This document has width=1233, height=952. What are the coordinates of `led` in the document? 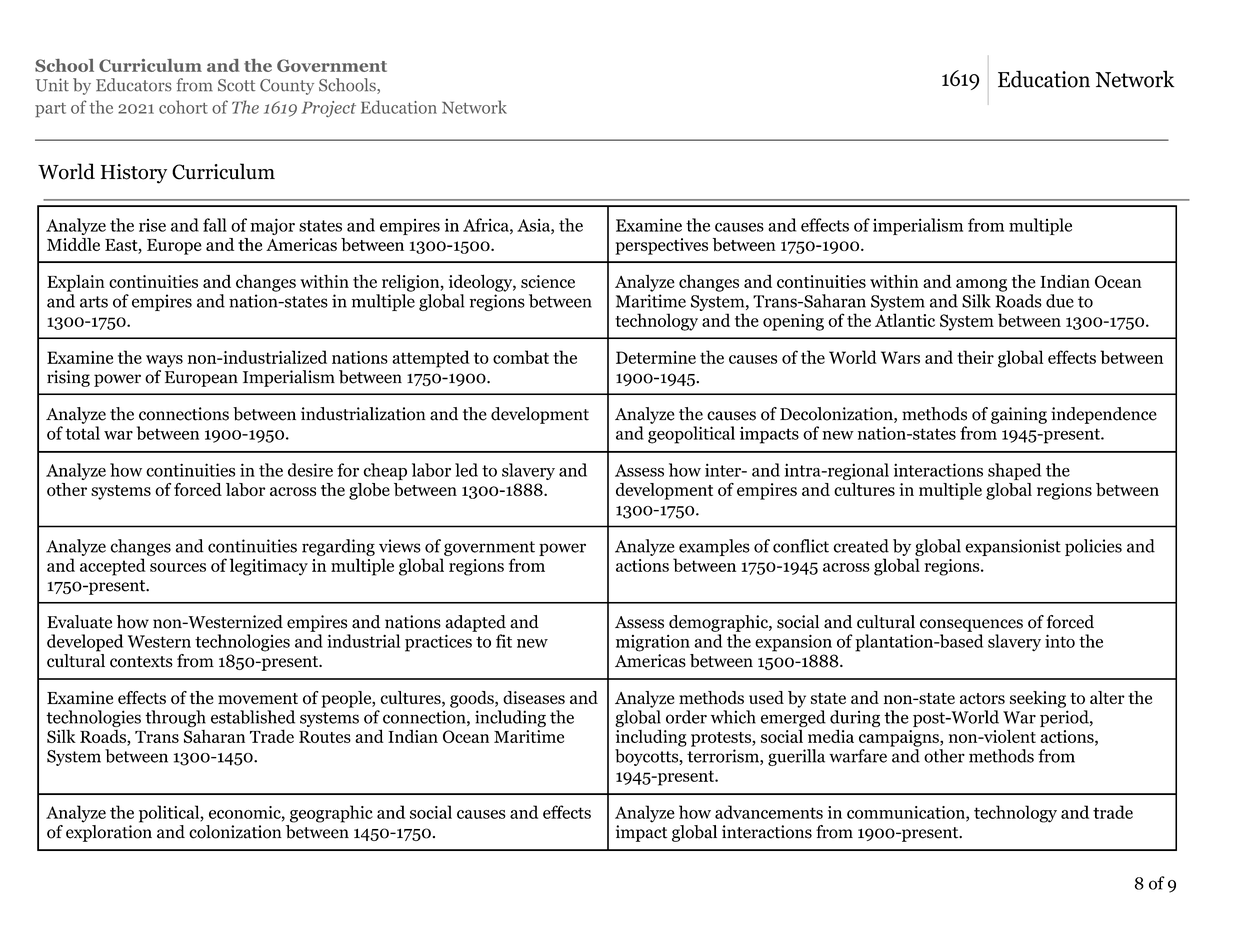 It's located at (466, 470).
